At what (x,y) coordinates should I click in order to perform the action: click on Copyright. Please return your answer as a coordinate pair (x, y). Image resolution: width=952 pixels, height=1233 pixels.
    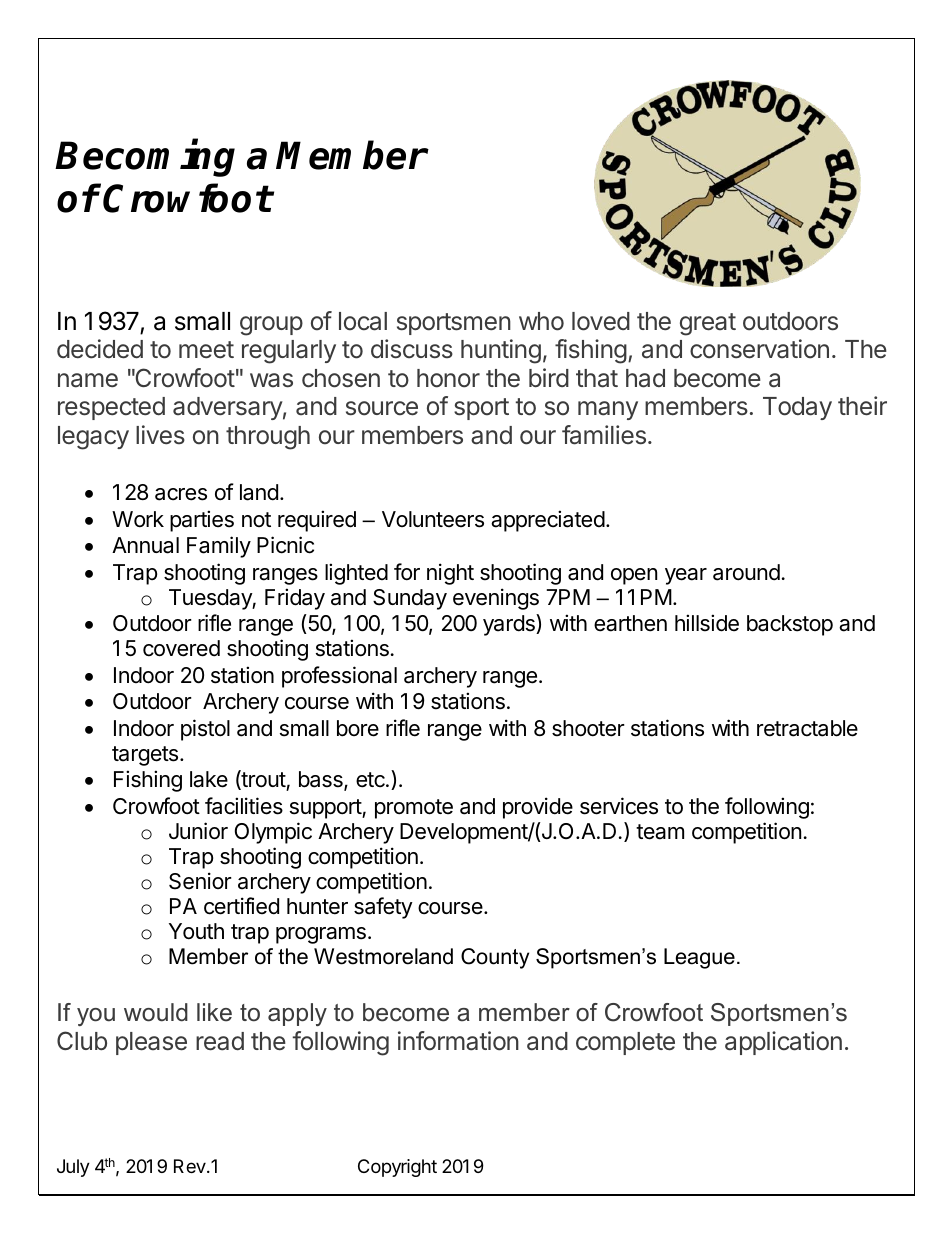
    Looking at the image, I should click on (397, 1168).
